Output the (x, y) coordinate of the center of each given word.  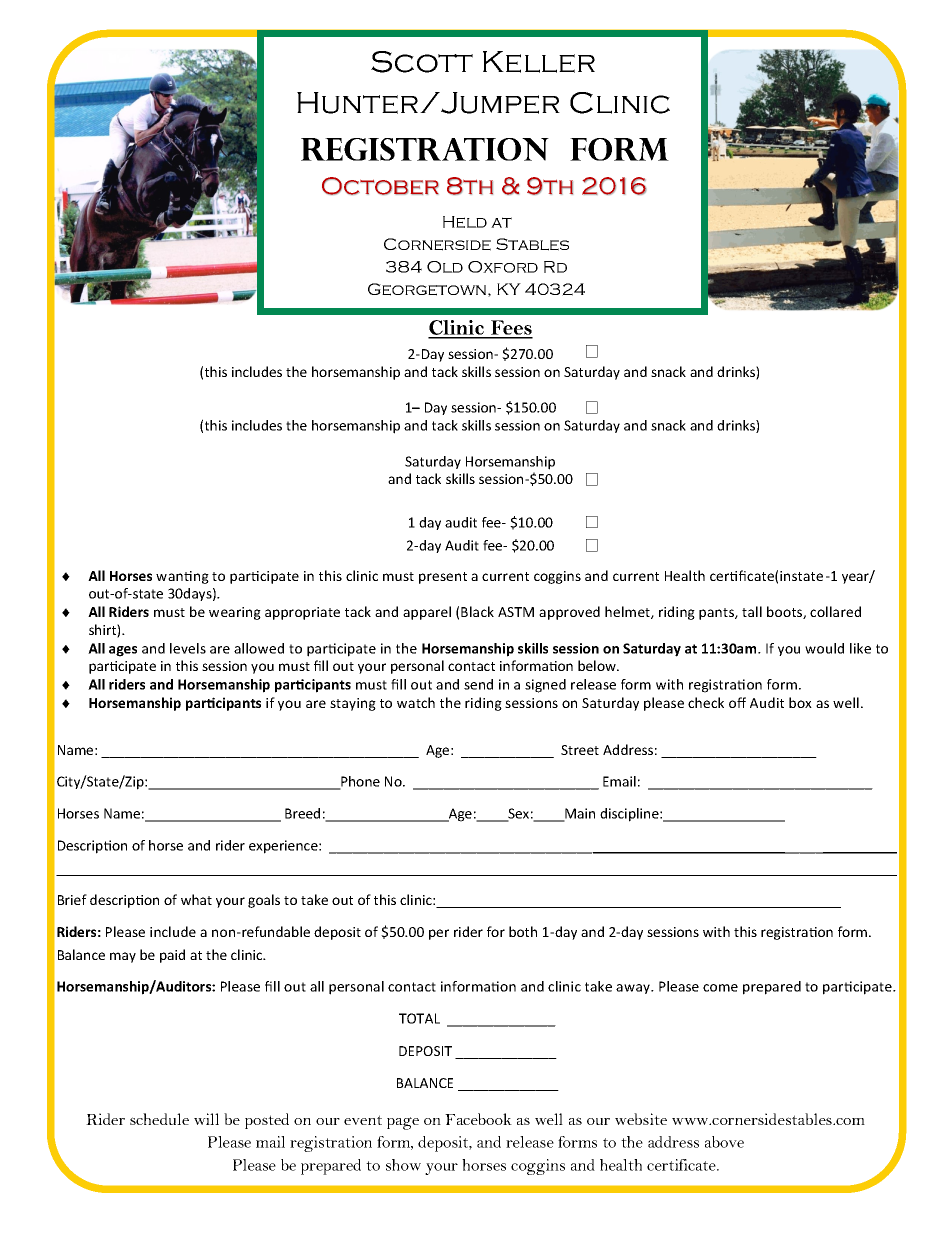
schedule (159, 1119)
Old (445, 267)
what (196, 899)
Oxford (503, 267)
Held (465, 222)
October (380, 186)
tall (752, 611)
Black (477, 611)
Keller (539, 62)
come (720, 988)
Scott (422, 62)
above (724, 1142)
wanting (182, 577)
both (523, 931)
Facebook (478, 1119)
